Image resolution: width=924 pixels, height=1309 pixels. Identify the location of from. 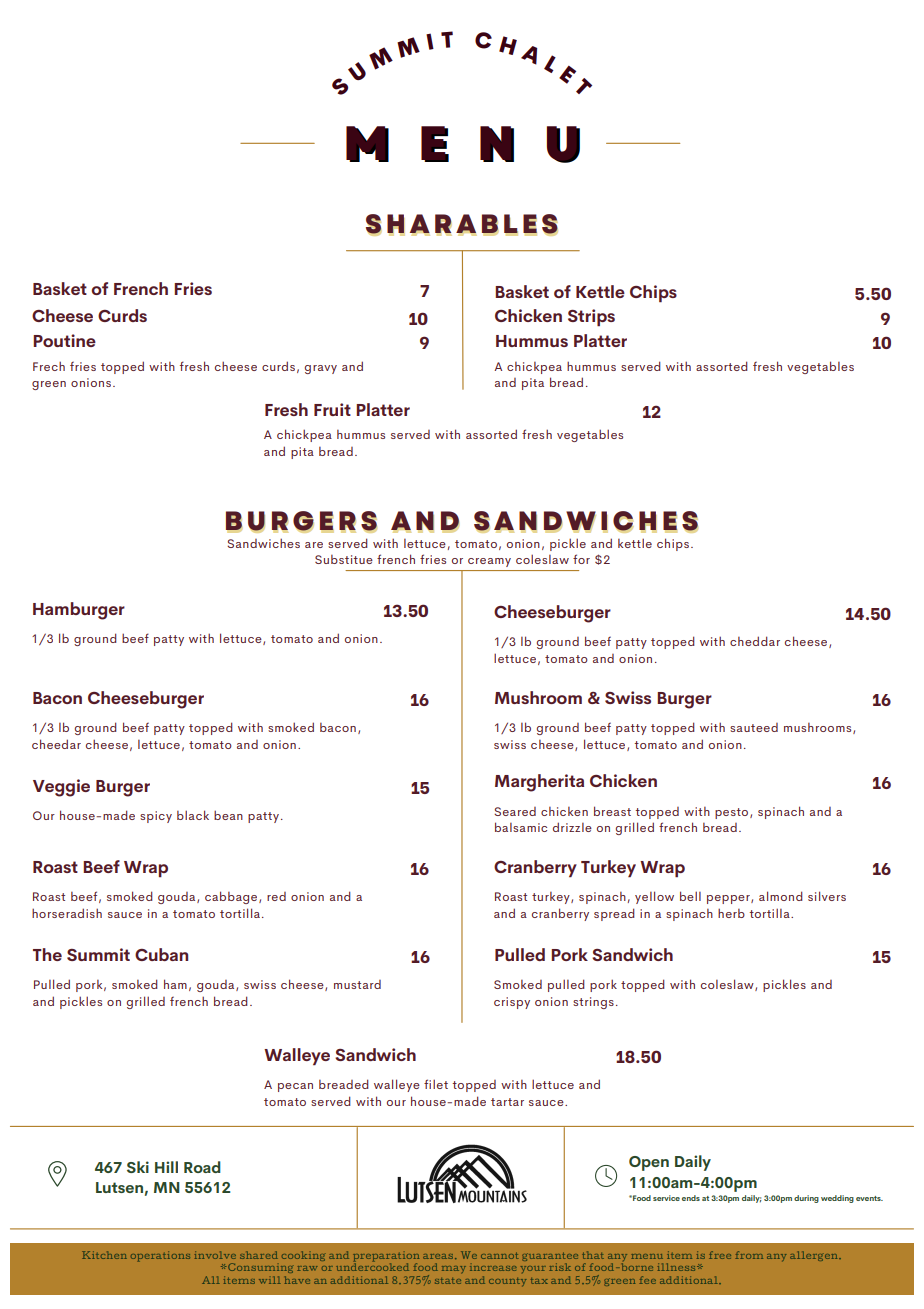
(749, 1255).
